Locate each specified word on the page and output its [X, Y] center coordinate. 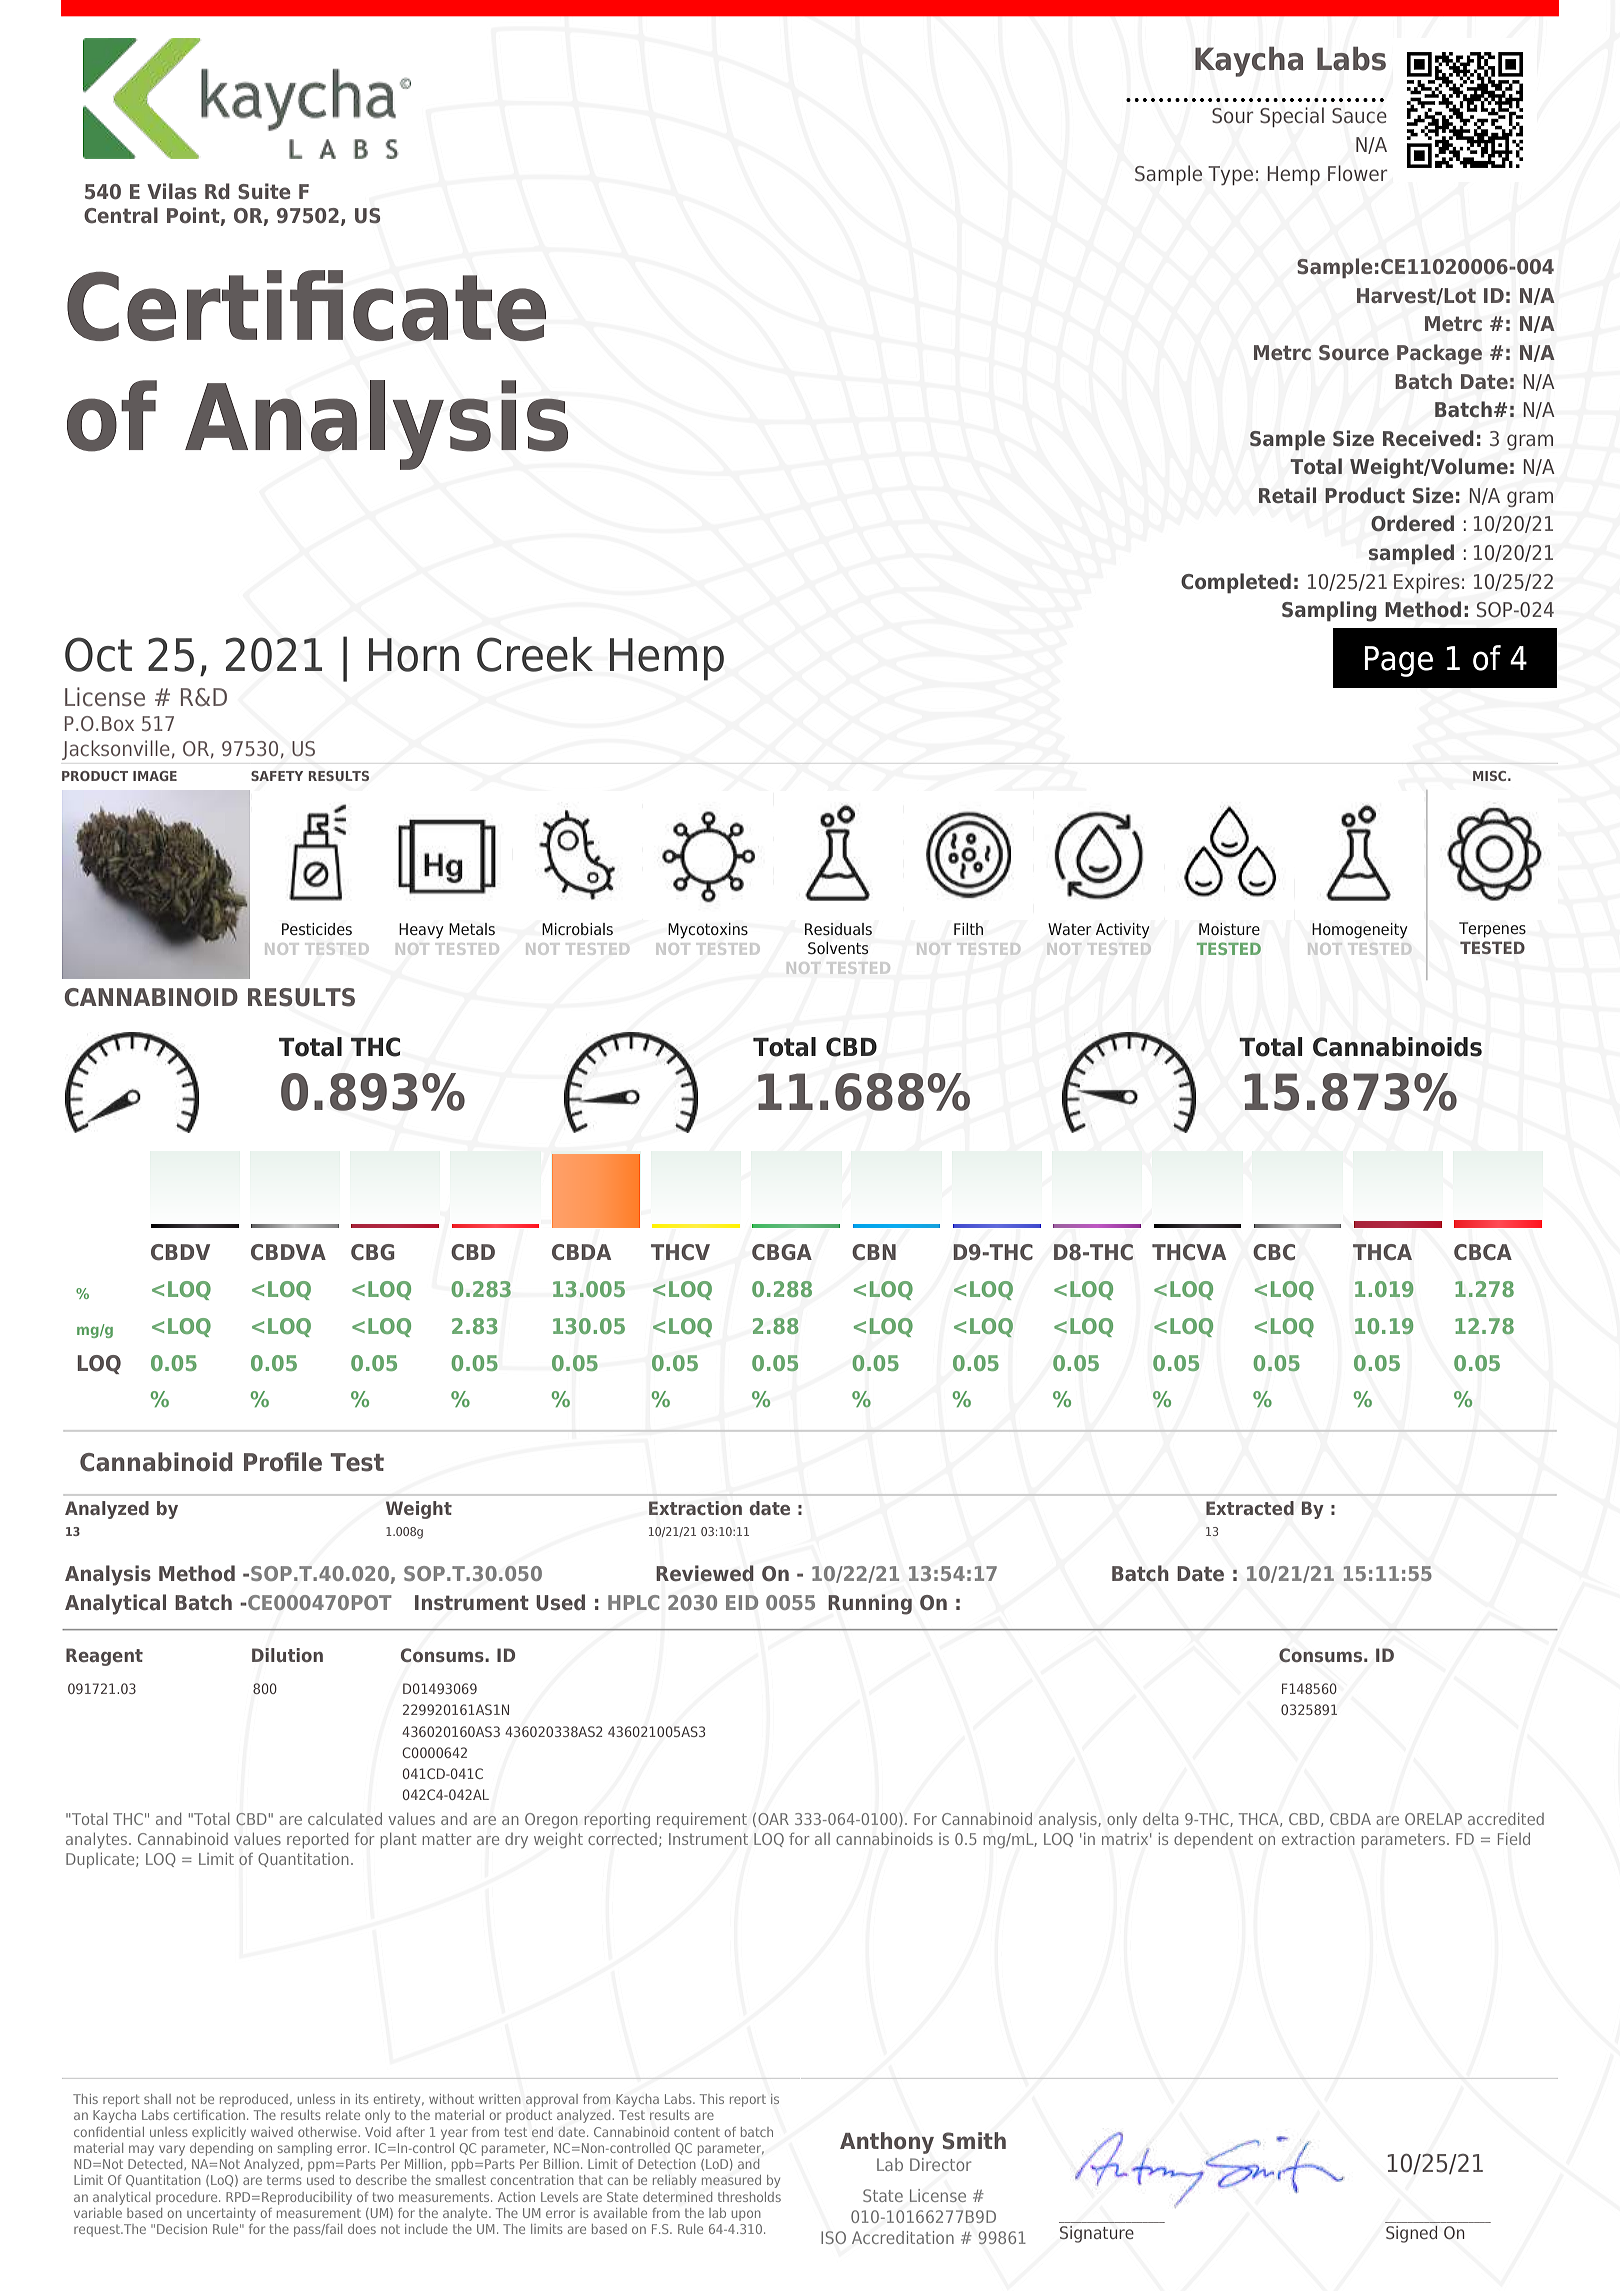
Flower [1358, 173]
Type [1230, 175]
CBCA [1483, 1252]
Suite [264, 191]
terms [284, 2180]
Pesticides [317, 929]
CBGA [782, 1252]
